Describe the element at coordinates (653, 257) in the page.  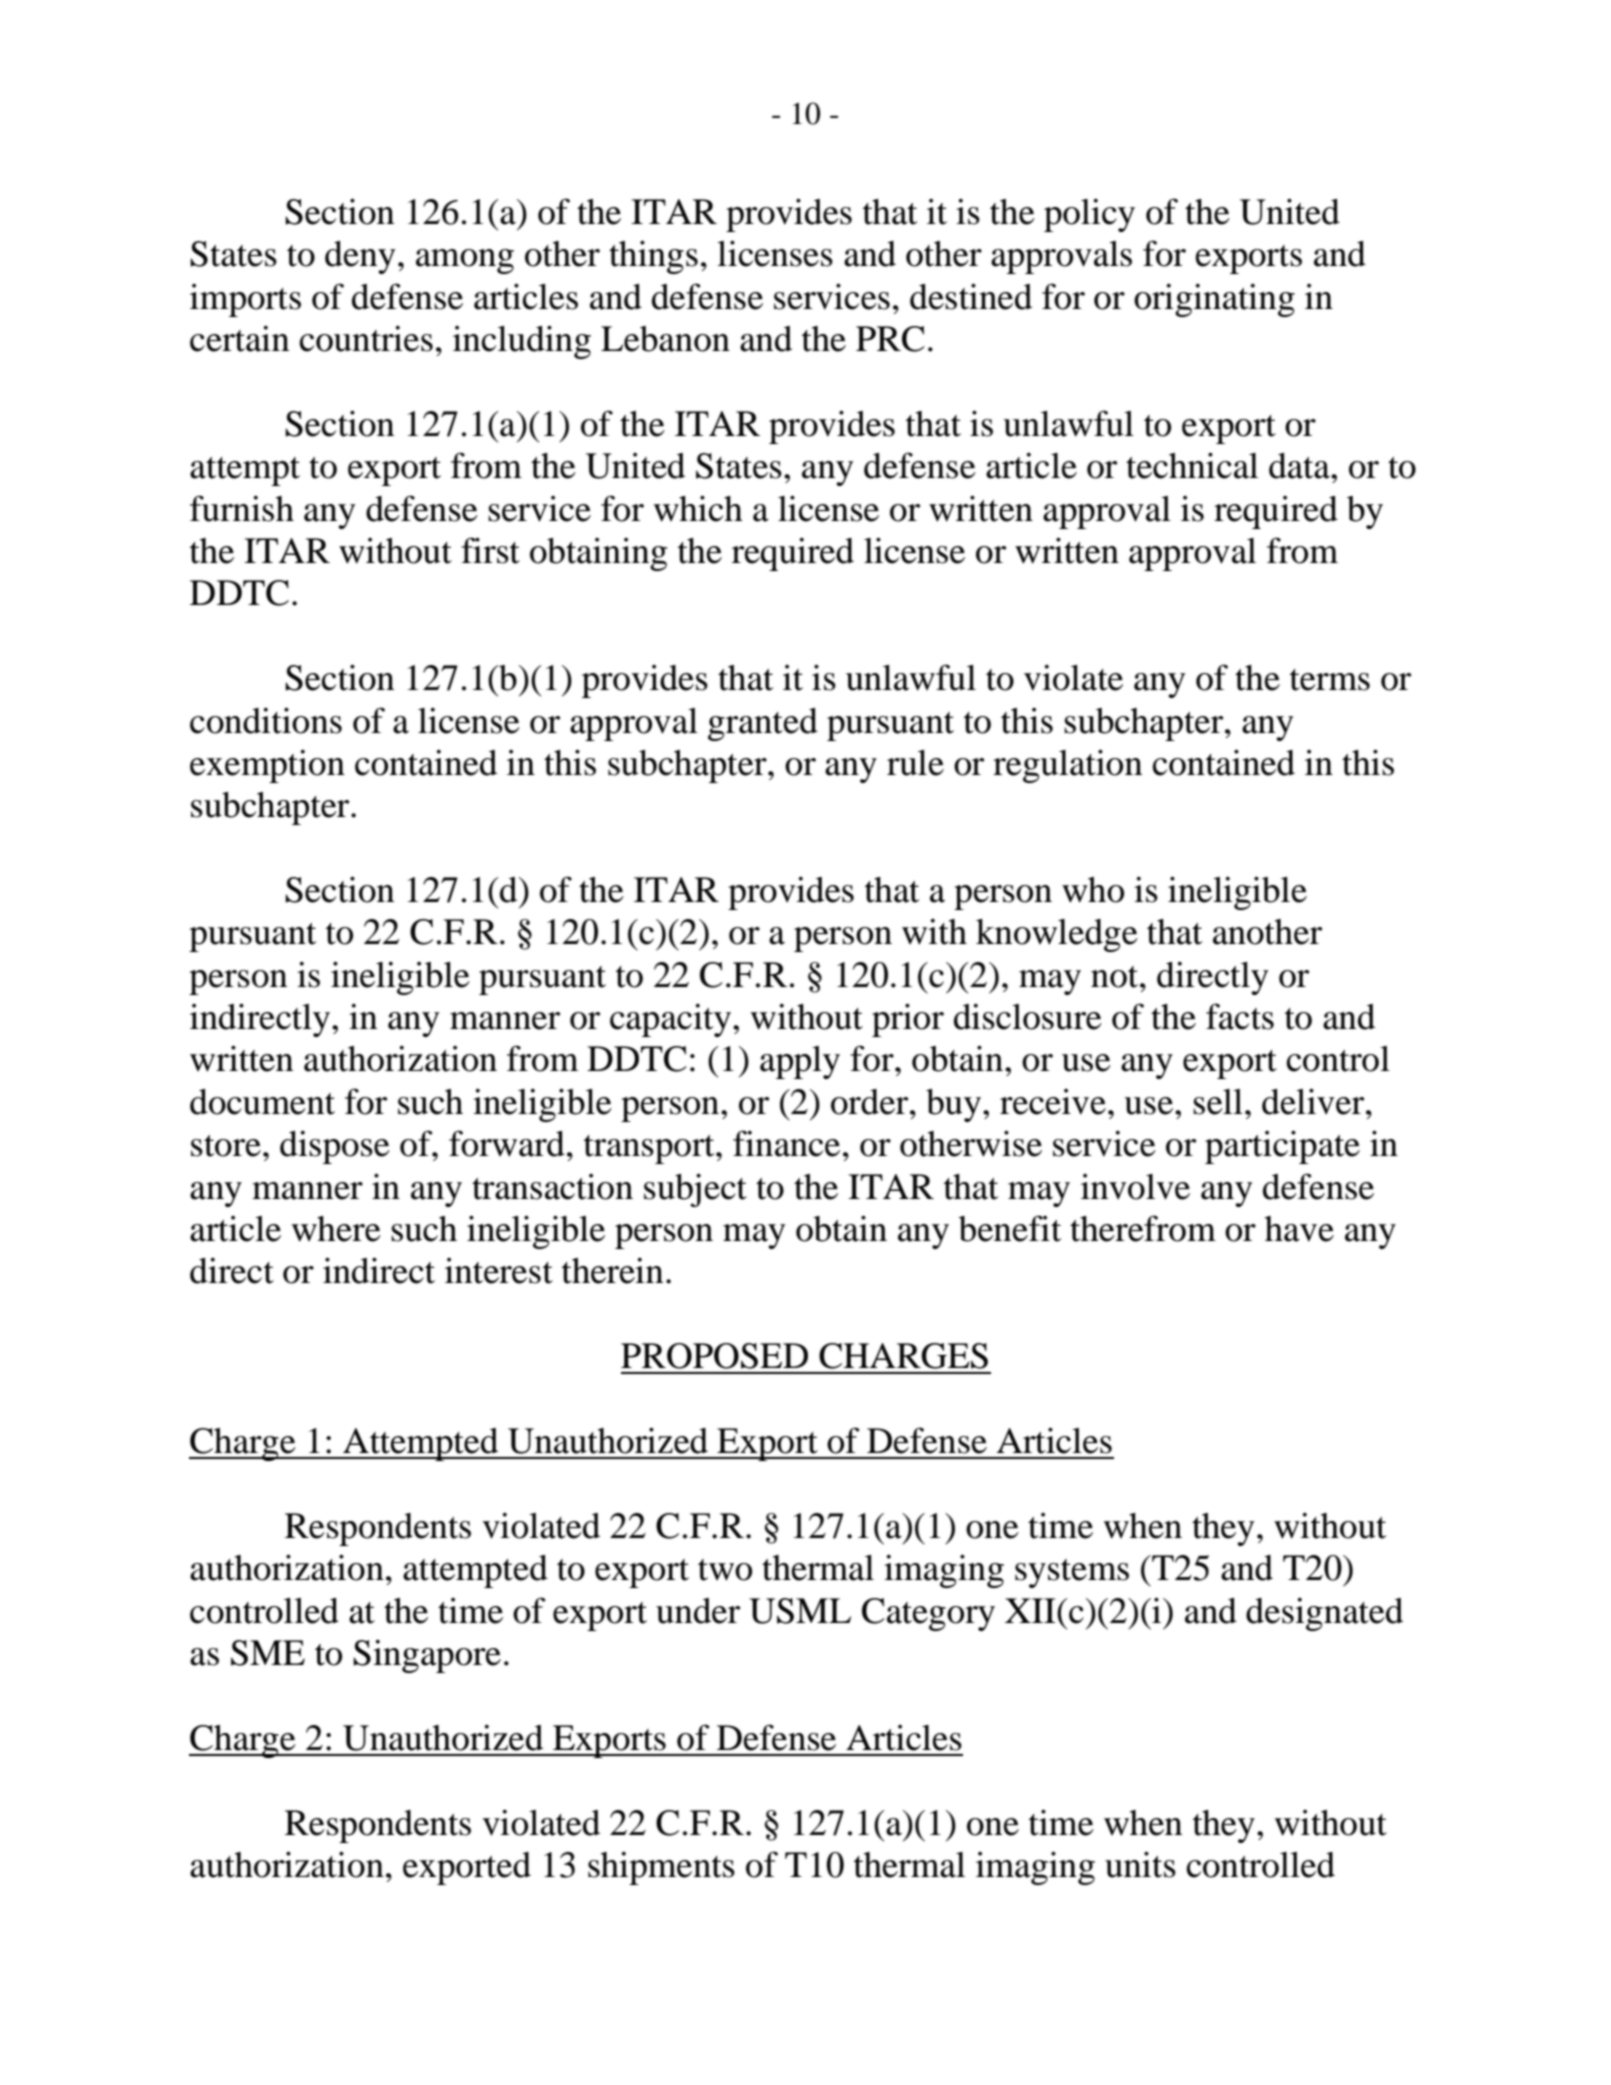
I see `things` at that location.
